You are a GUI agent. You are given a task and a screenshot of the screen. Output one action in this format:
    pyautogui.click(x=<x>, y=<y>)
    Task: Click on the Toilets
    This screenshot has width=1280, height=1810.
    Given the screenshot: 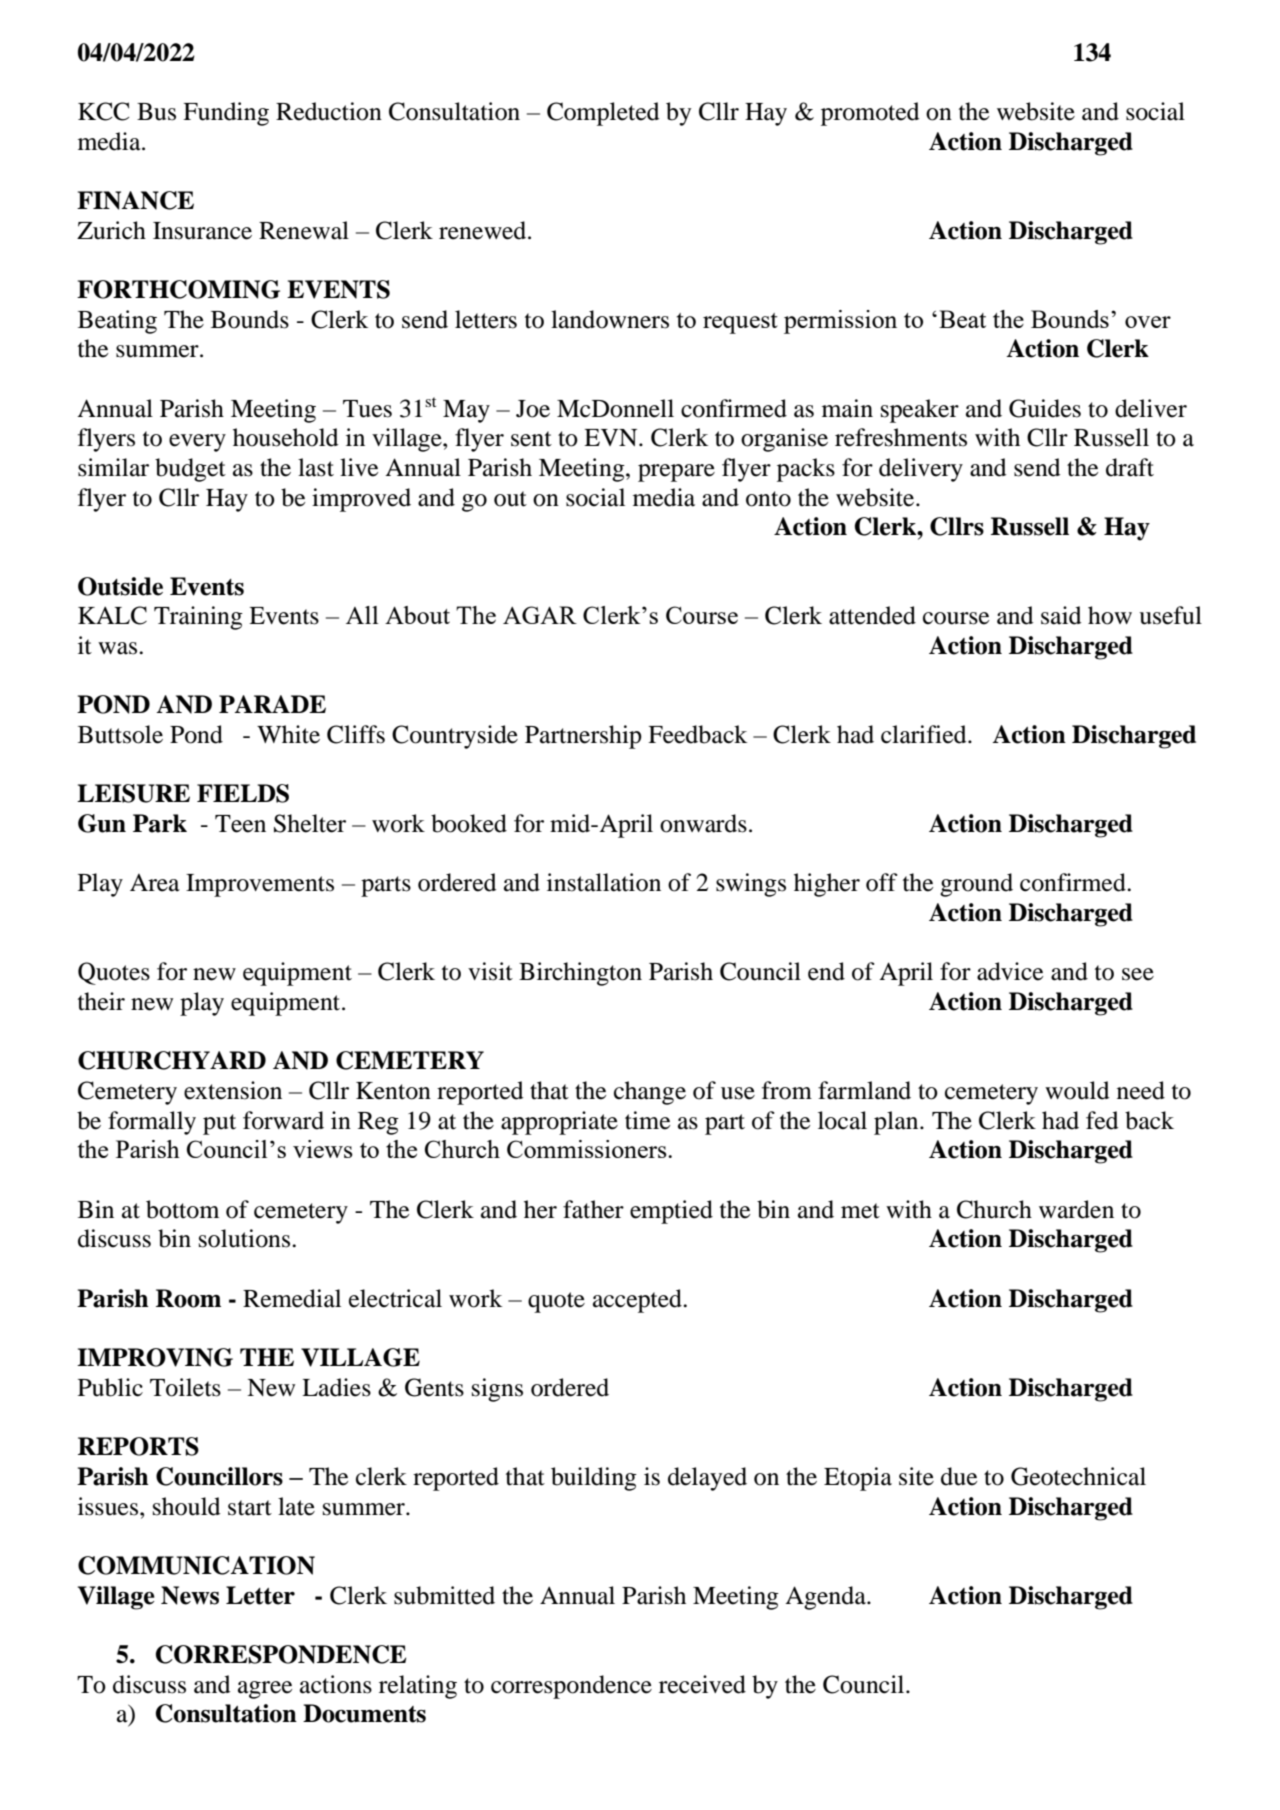 What is the action you would take?
    pyautogui.click(x=185, y=1387)
